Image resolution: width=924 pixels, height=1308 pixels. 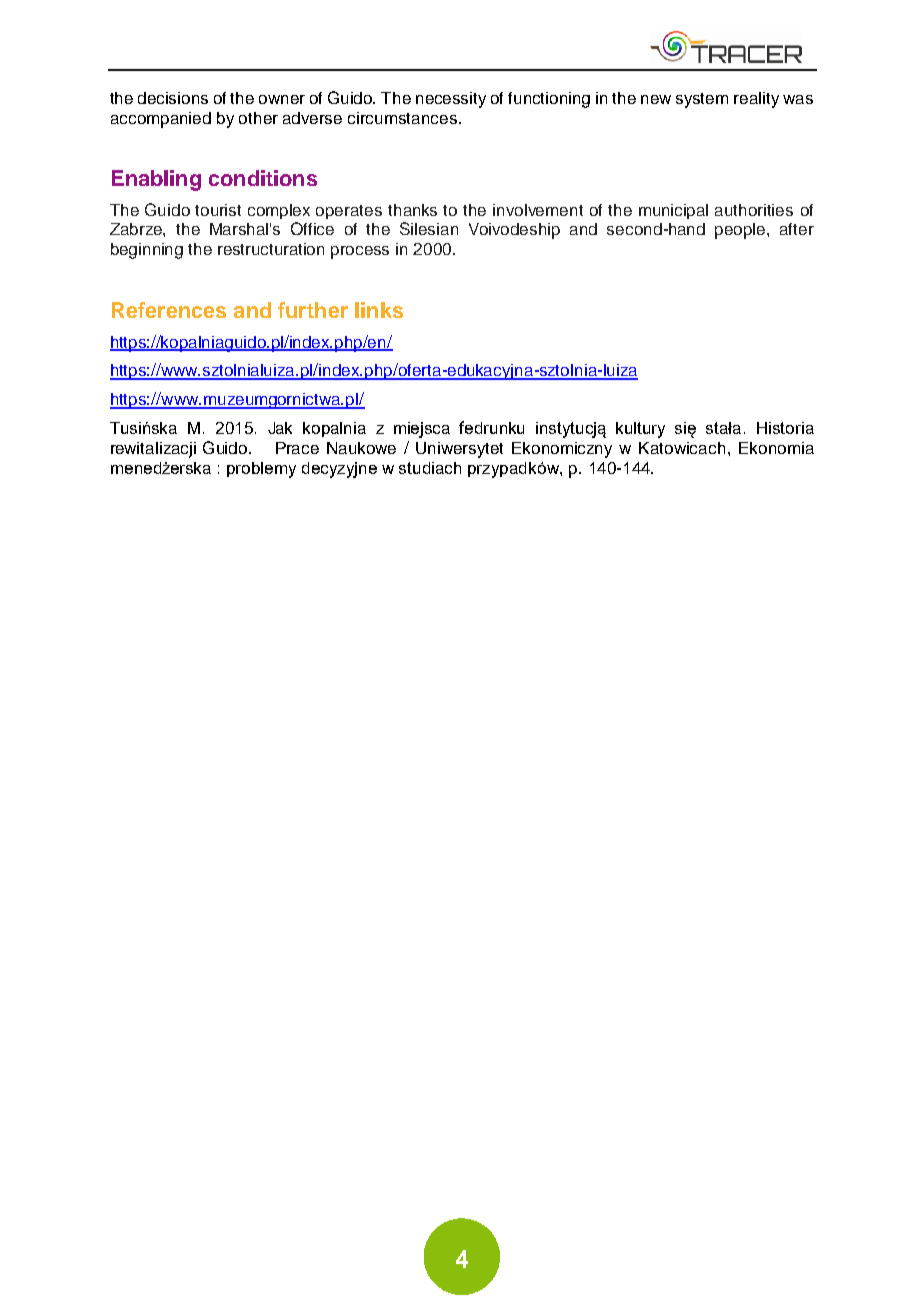 What do you see at coordinates (741, 231) in the screenshot?
I see `people` at bounding box center [741, 231].
